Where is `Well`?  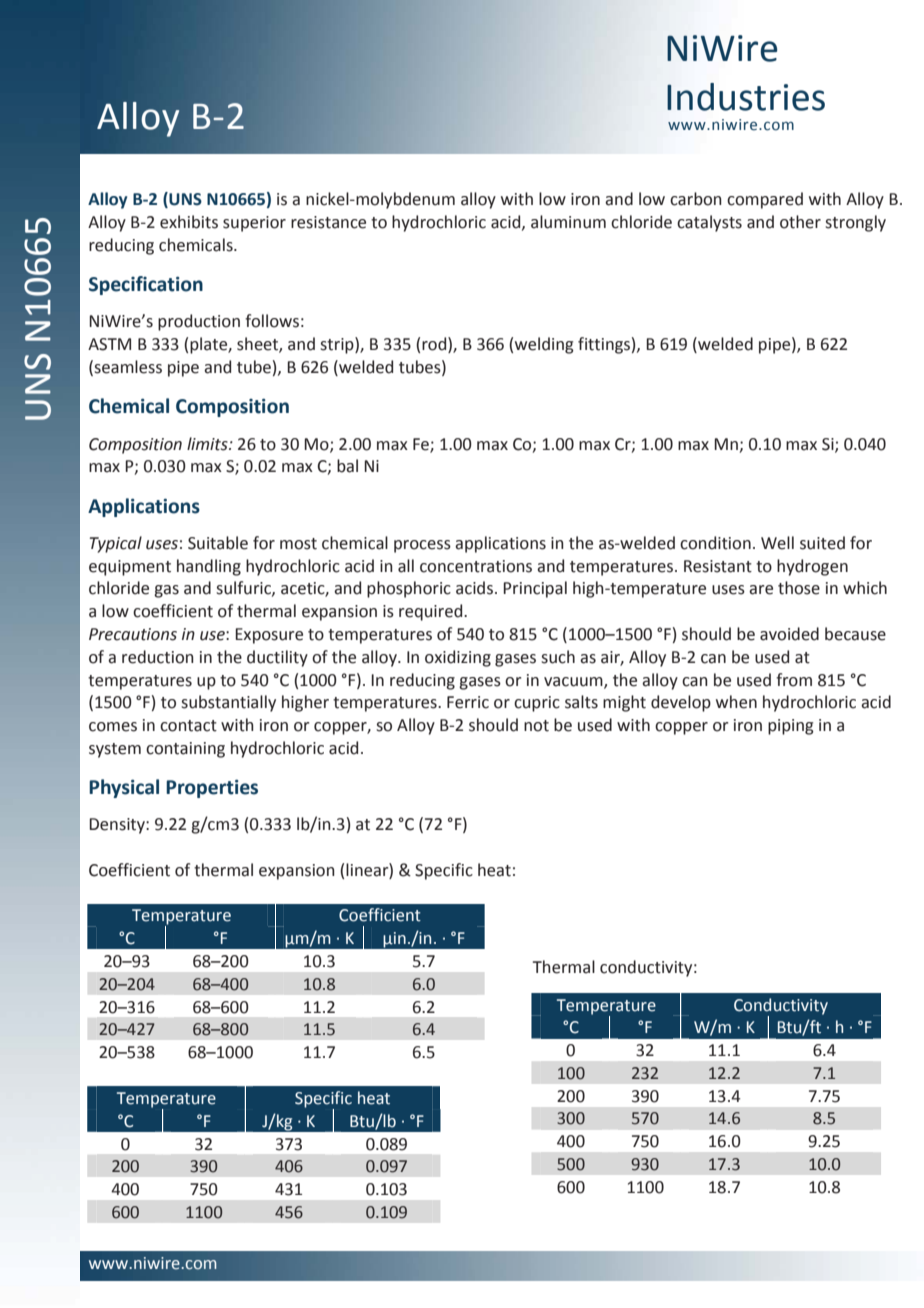 Well is located at coordinates (777, 543).
